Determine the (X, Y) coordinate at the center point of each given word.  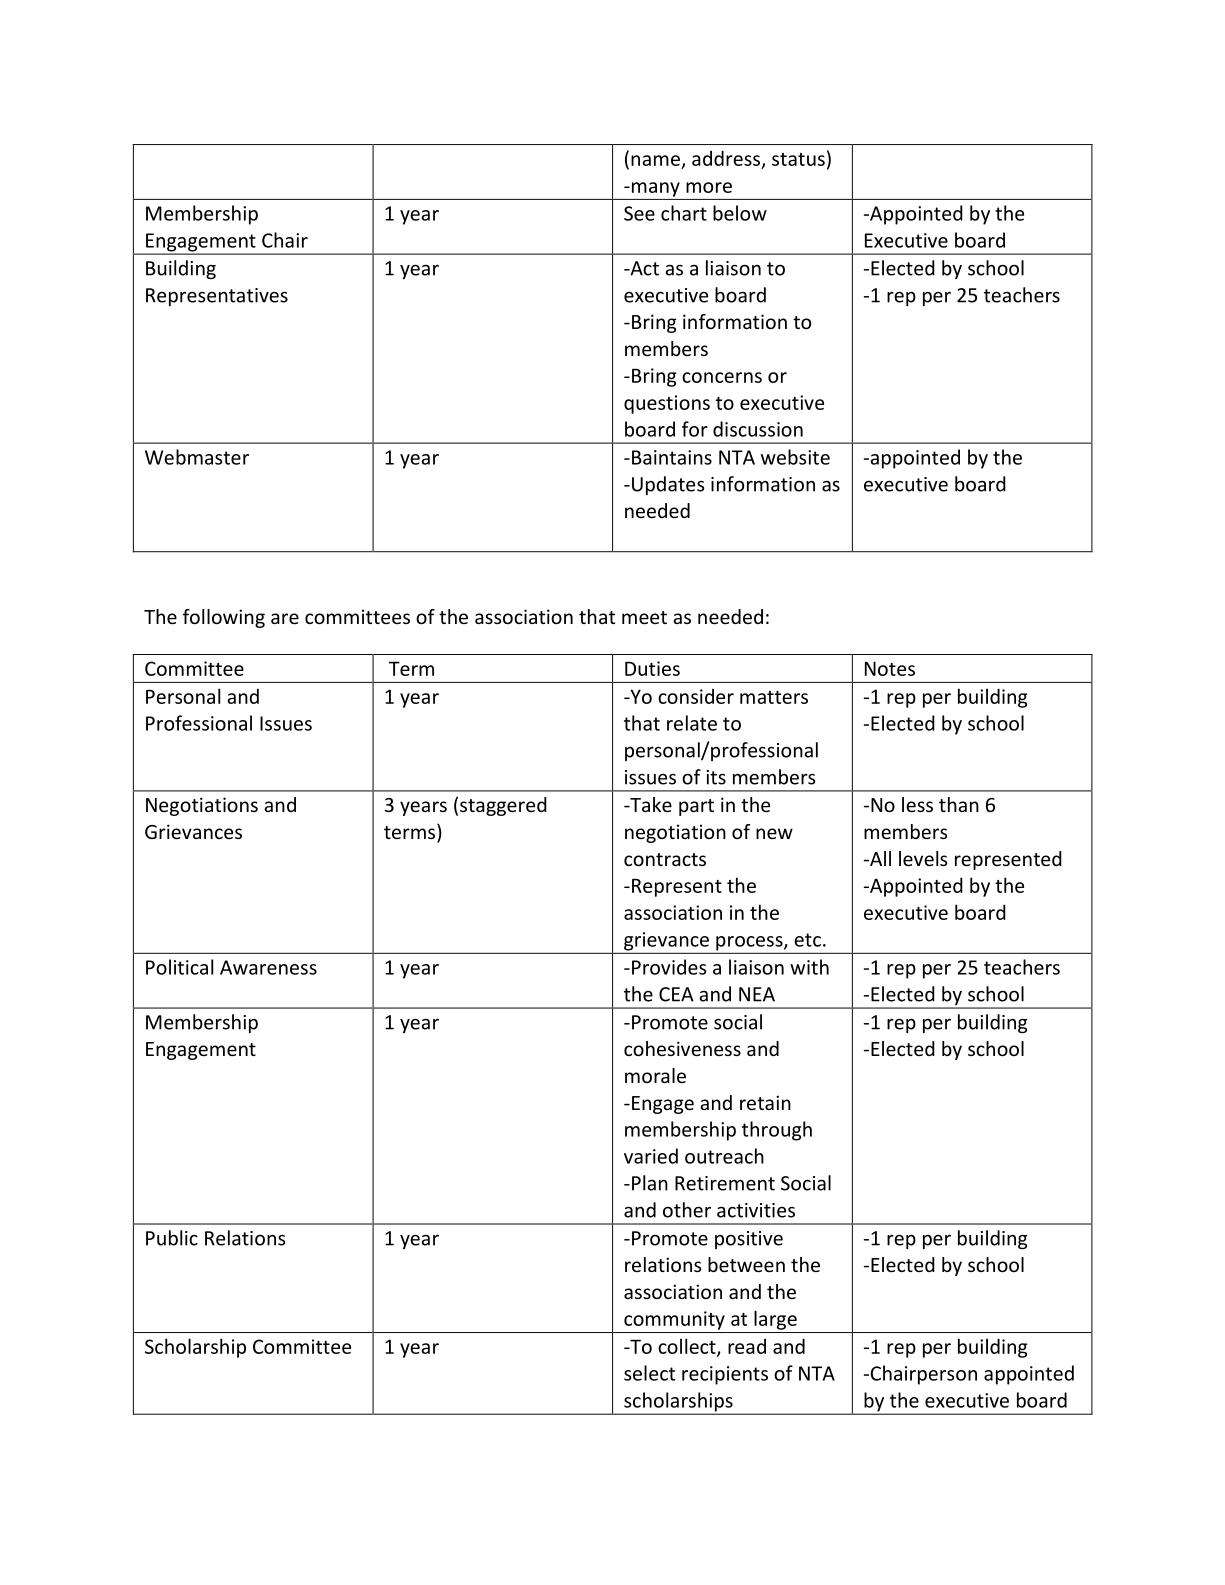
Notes (890, 668)
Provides (669, 967)
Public (172, 1238)
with (809, 967)
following (224, 618)
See (639, 213)
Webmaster (197, 457)
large (775, 1320)
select (649, 1373)
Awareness (268, 967)
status (798, 159)
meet (644, 617)
